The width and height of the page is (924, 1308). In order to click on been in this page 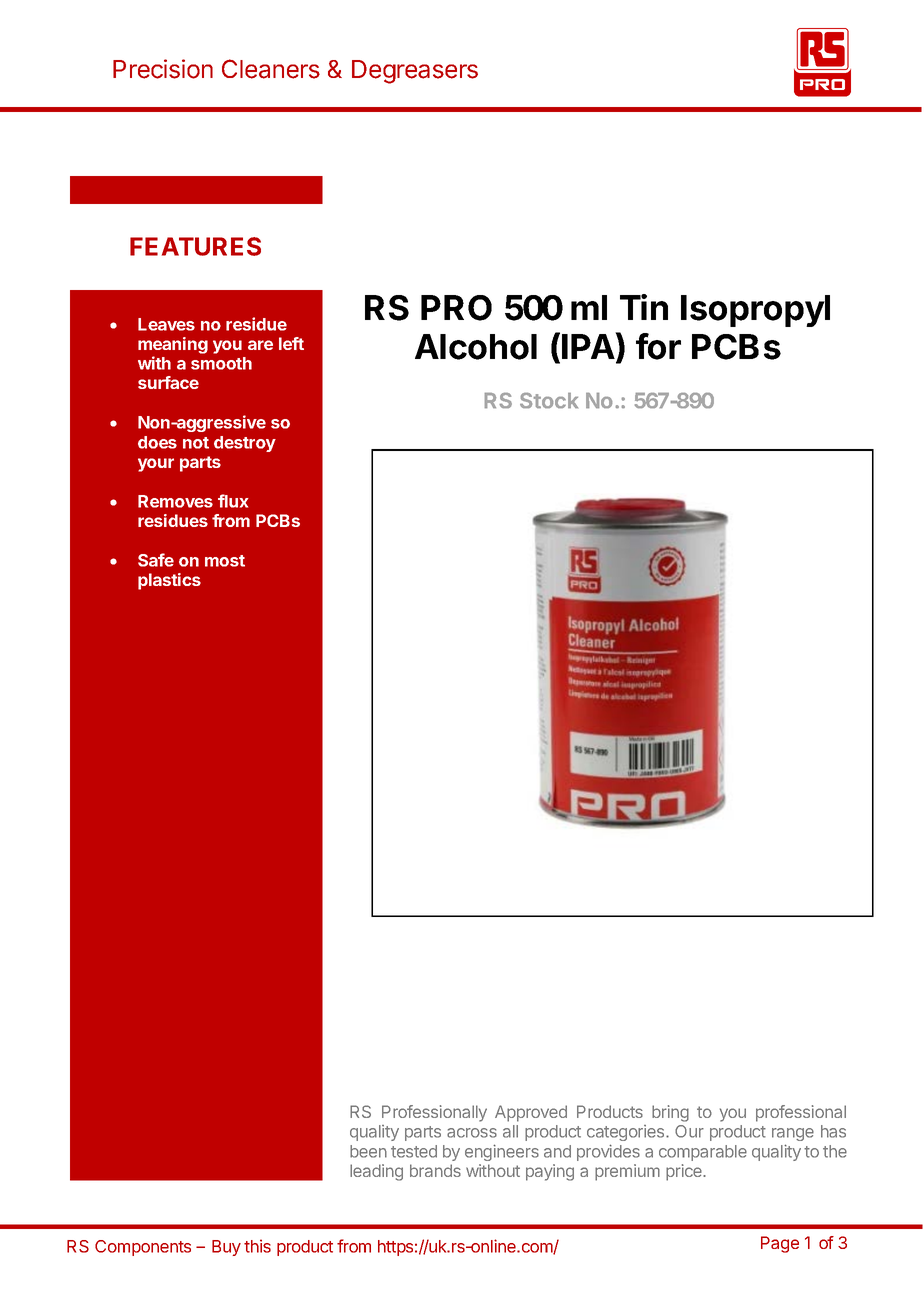, I will do `click(368, 1151)`.
